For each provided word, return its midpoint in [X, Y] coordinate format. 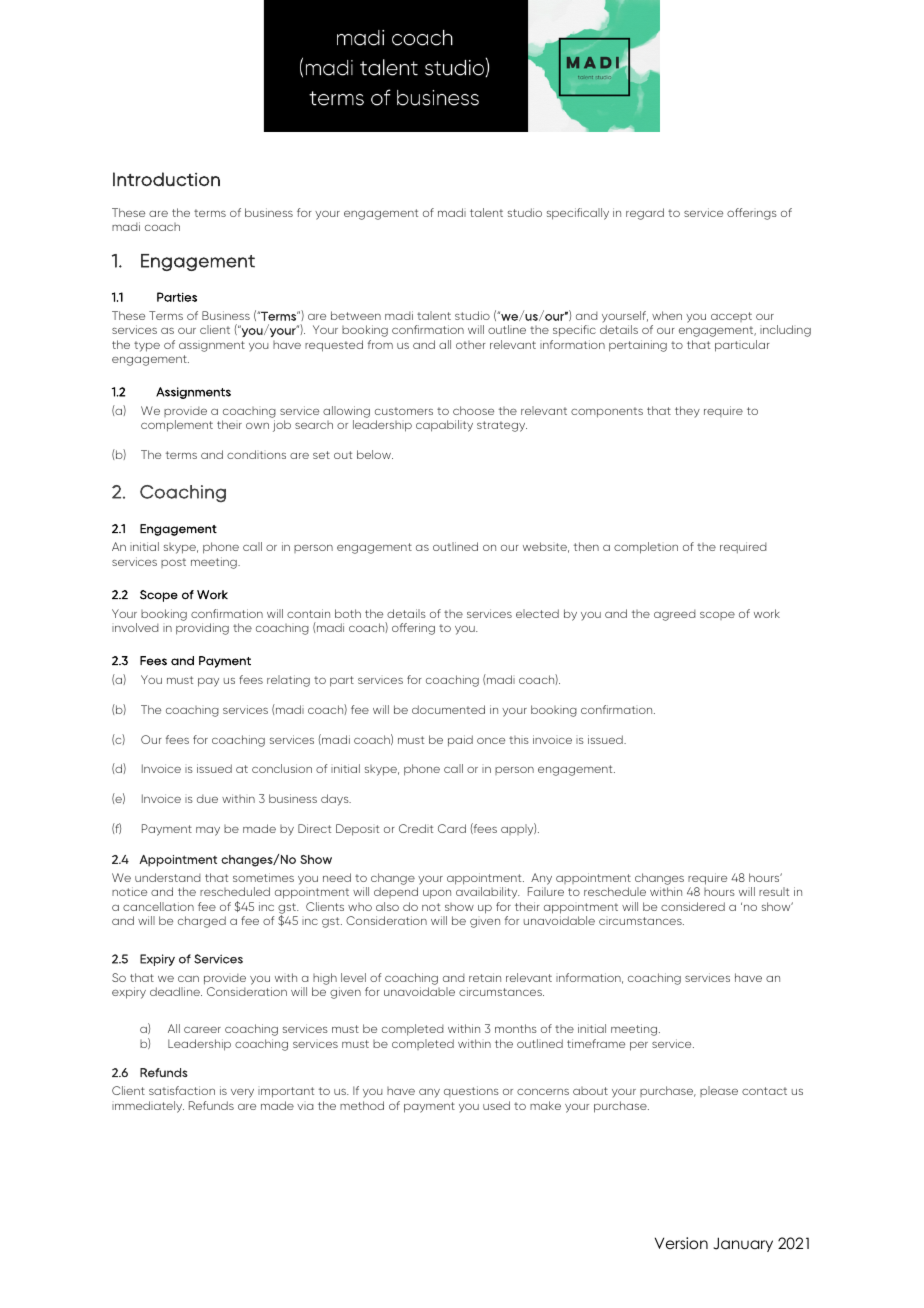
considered [693, 906]
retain [485, 977]
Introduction [166, 179]
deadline [176, 991]
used [496, 1105]
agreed [675, 615]
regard [645, 214]
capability [444, 426]
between [356, 315]
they [687, 412]
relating [288, 681]
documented [448, 709]
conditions [256, 454]
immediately [148, 1107]
